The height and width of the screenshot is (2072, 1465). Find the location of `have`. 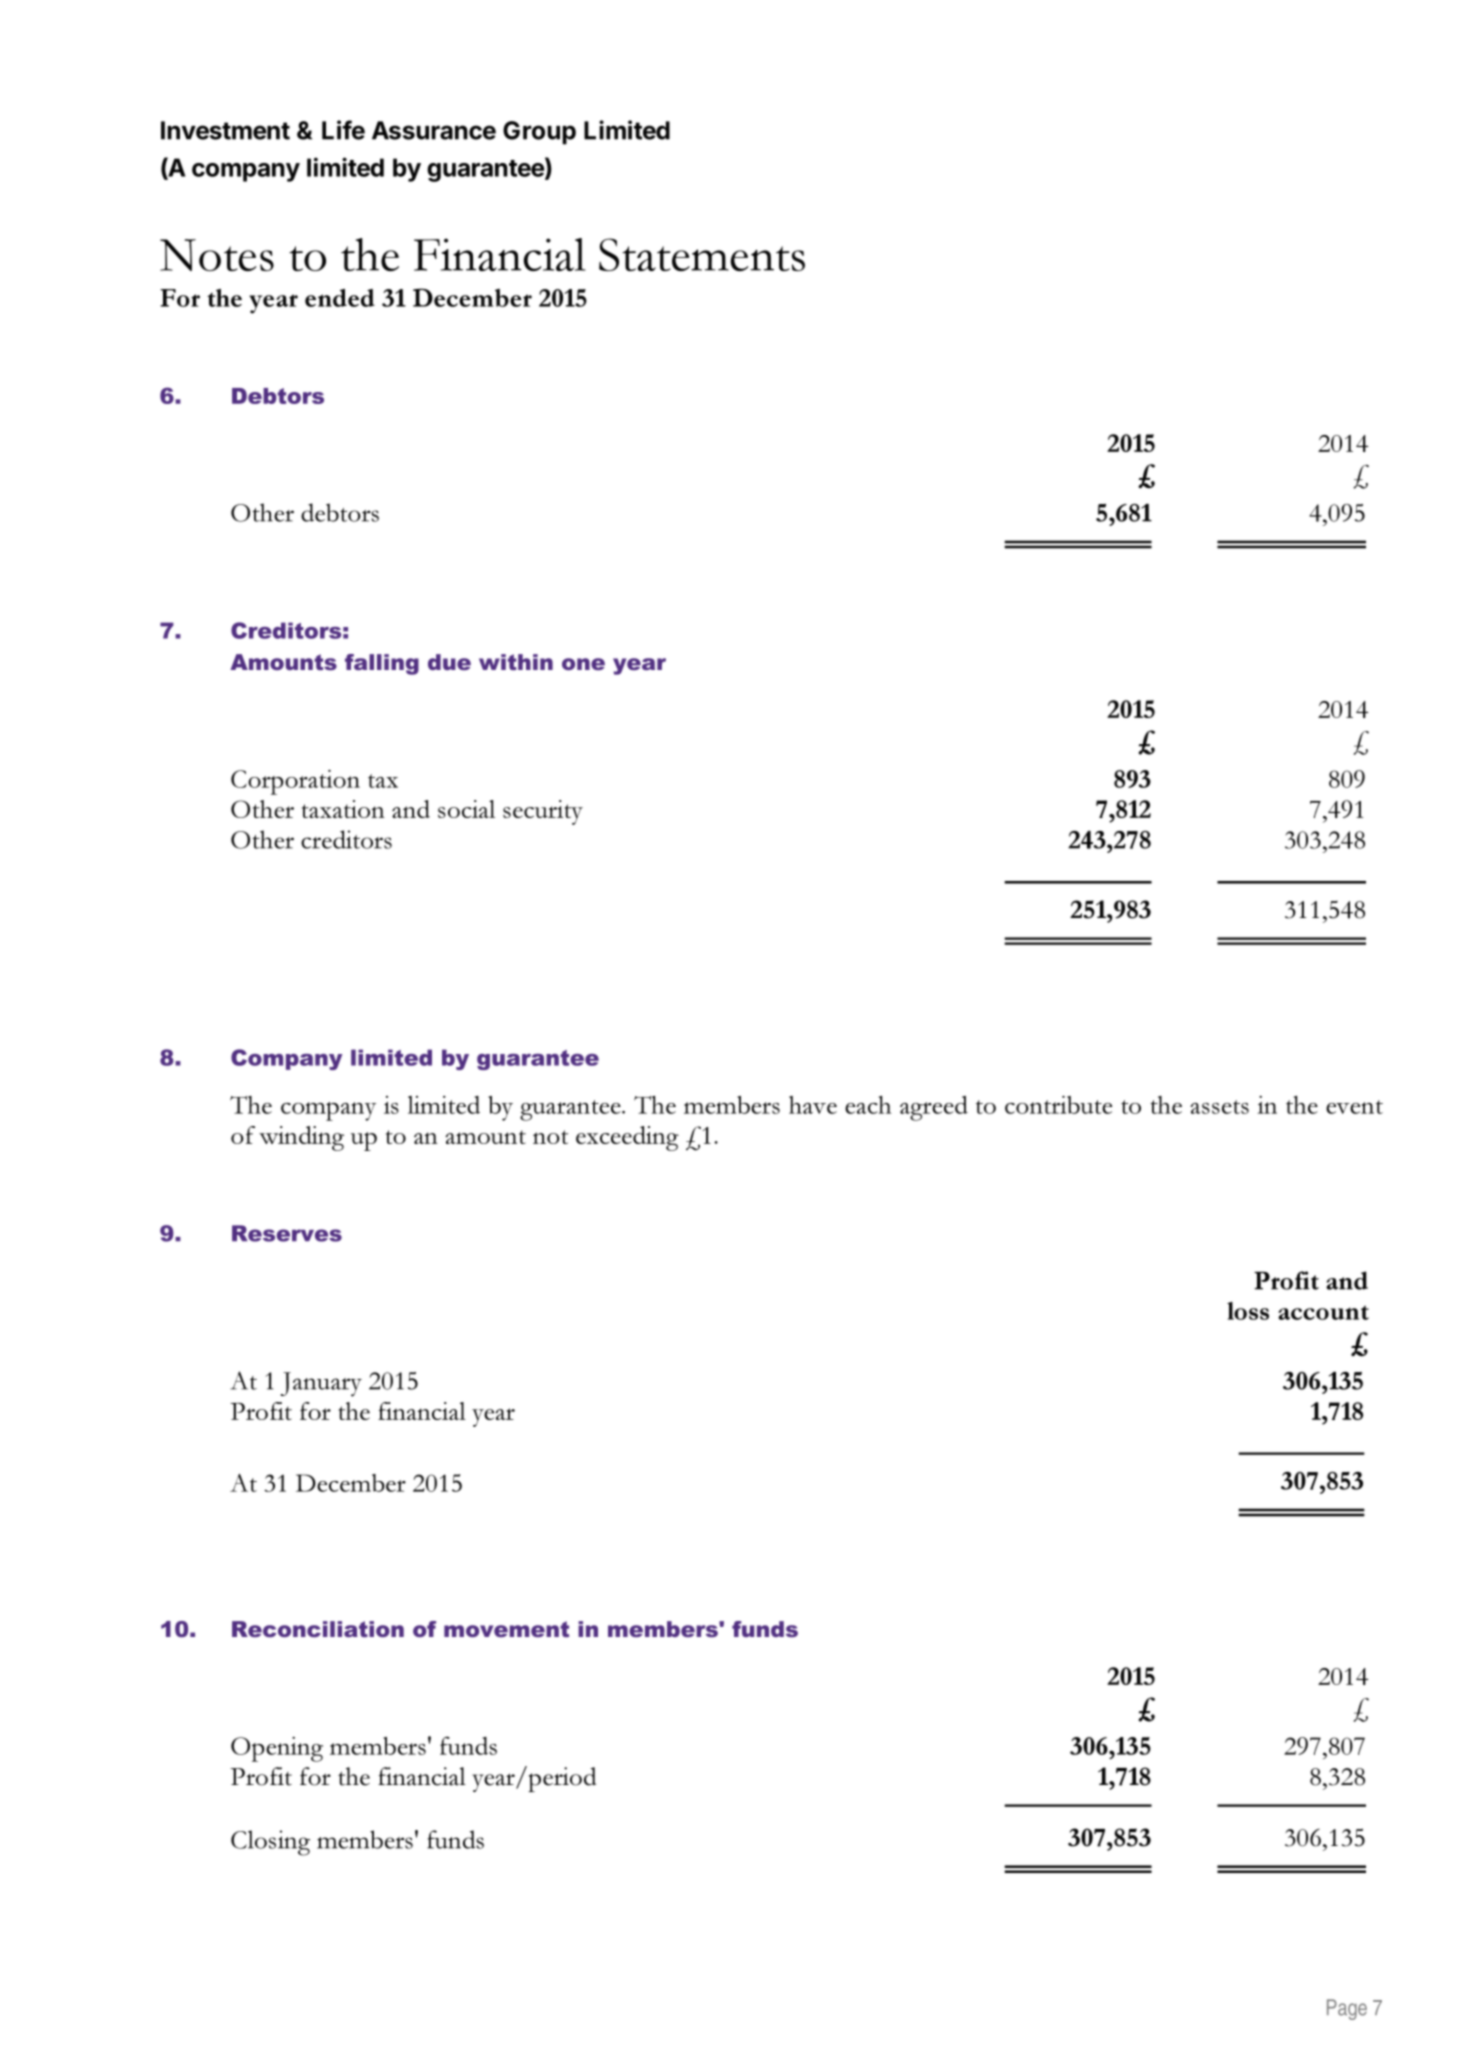

have is located at coordinates (813, 1105).
